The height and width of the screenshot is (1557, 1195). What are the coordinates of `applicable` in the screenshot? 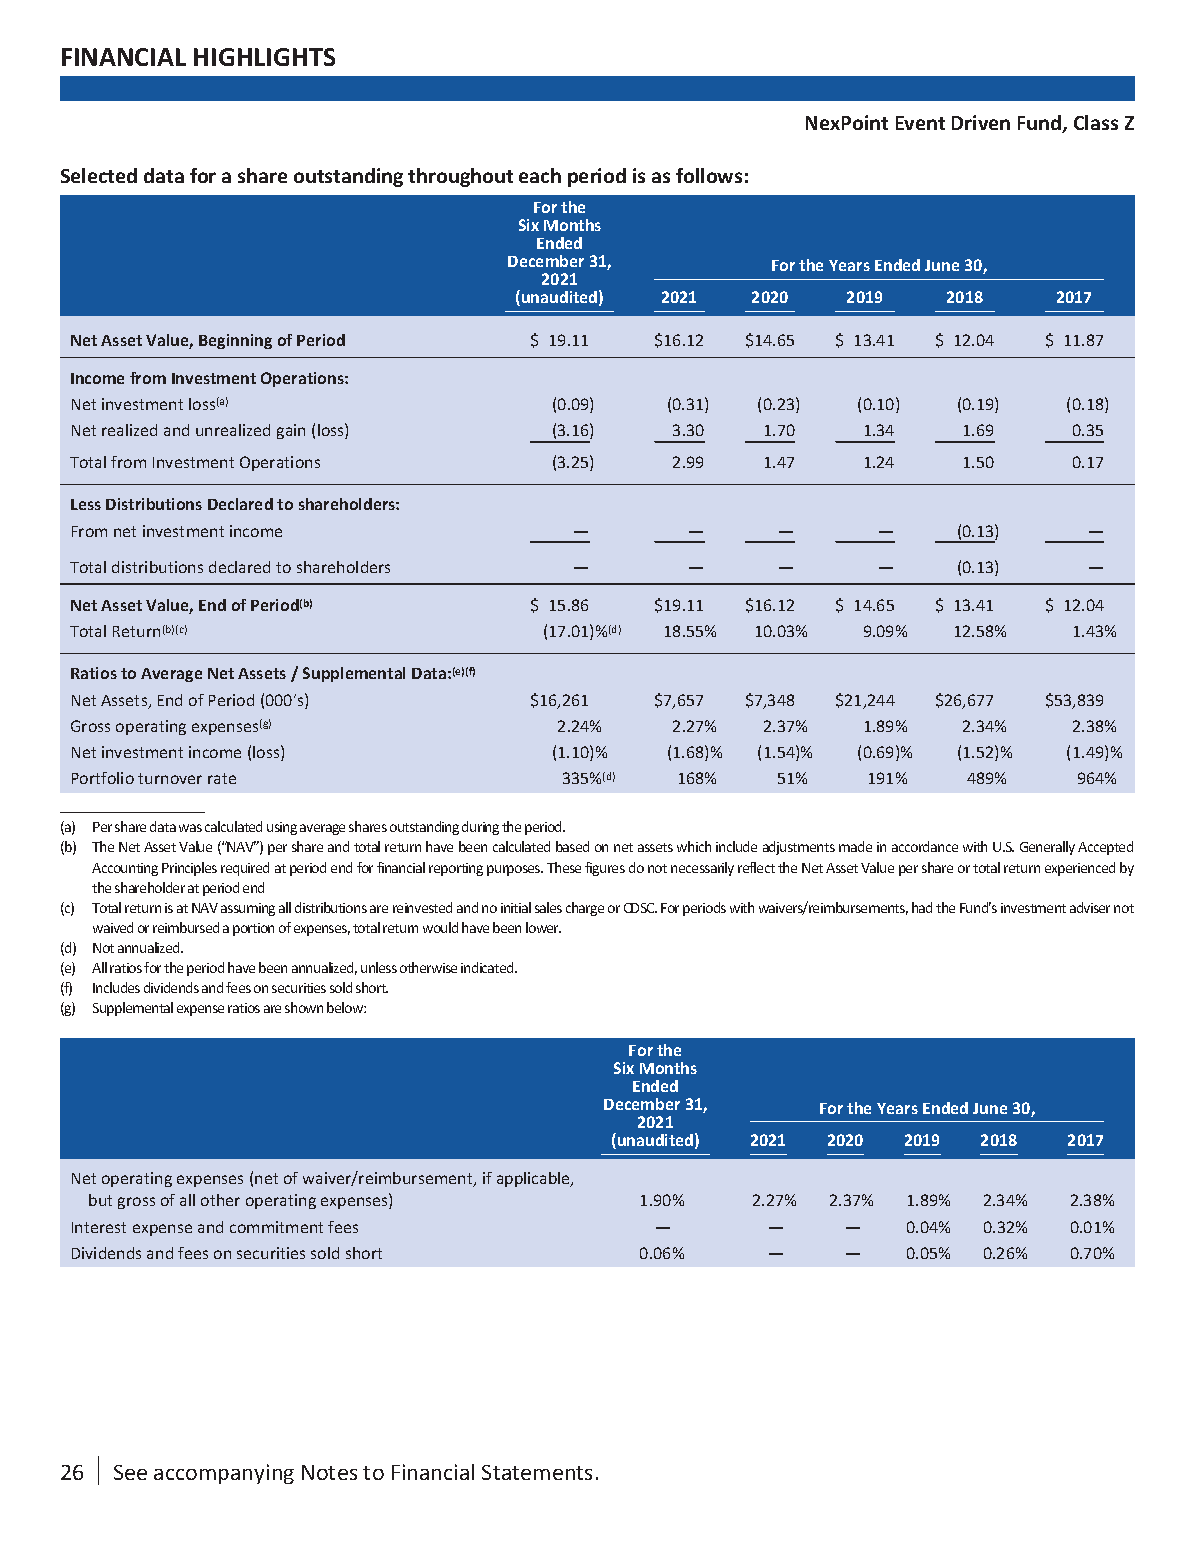 It's located at (535, 1179).
